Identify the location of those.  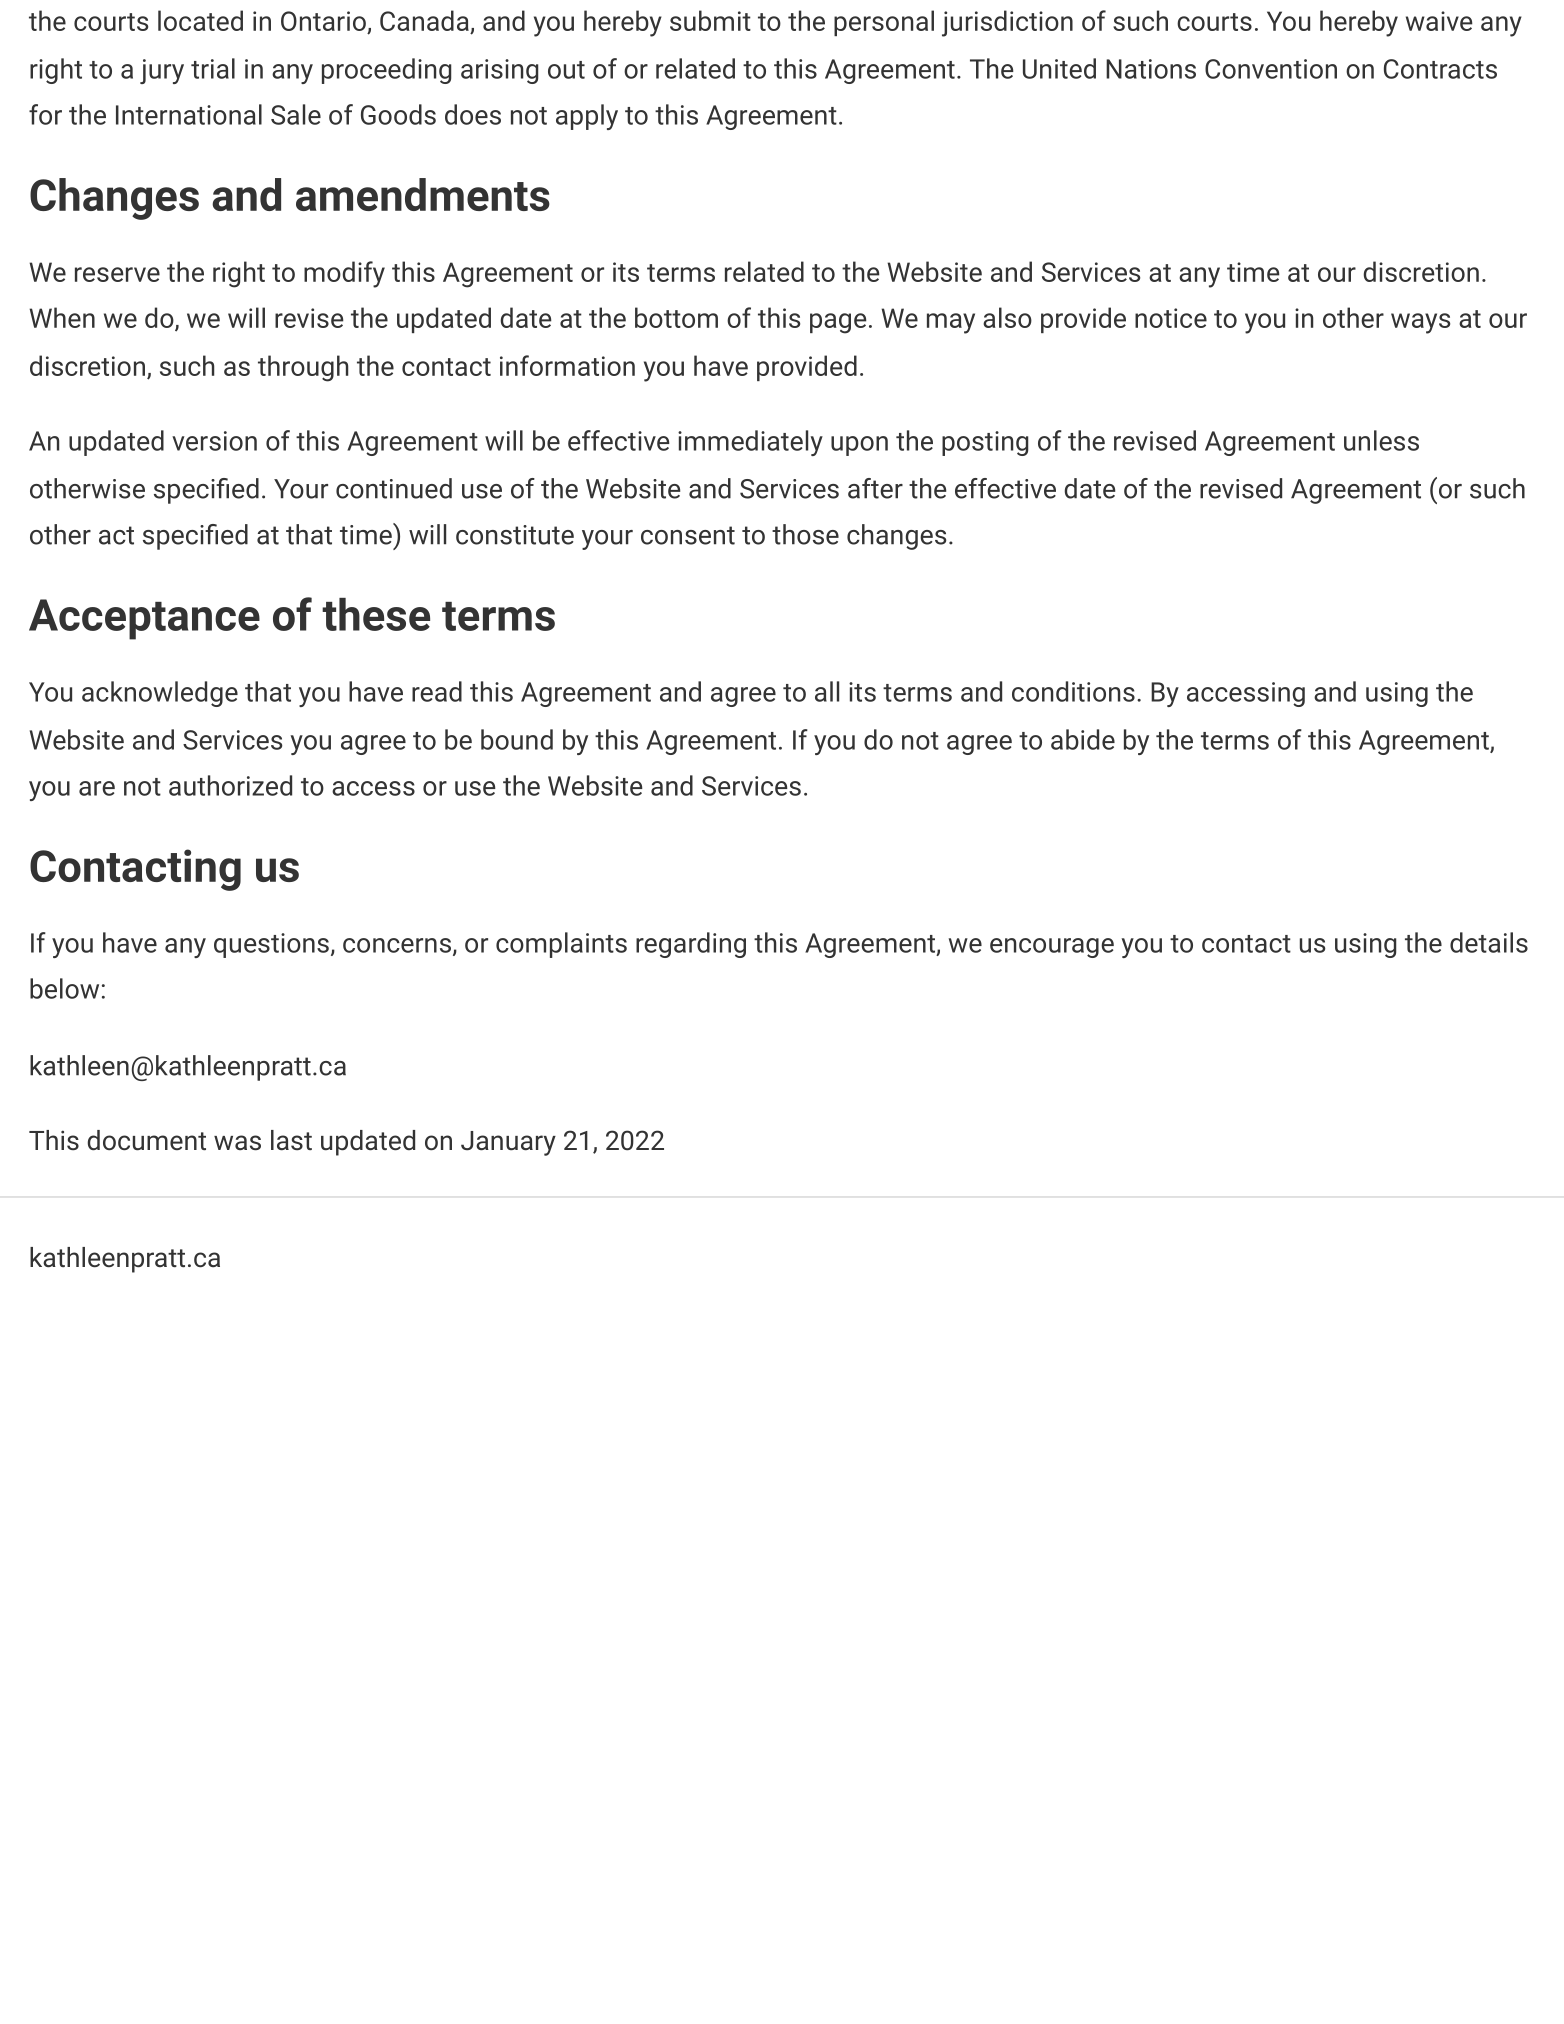
(805, 534).
